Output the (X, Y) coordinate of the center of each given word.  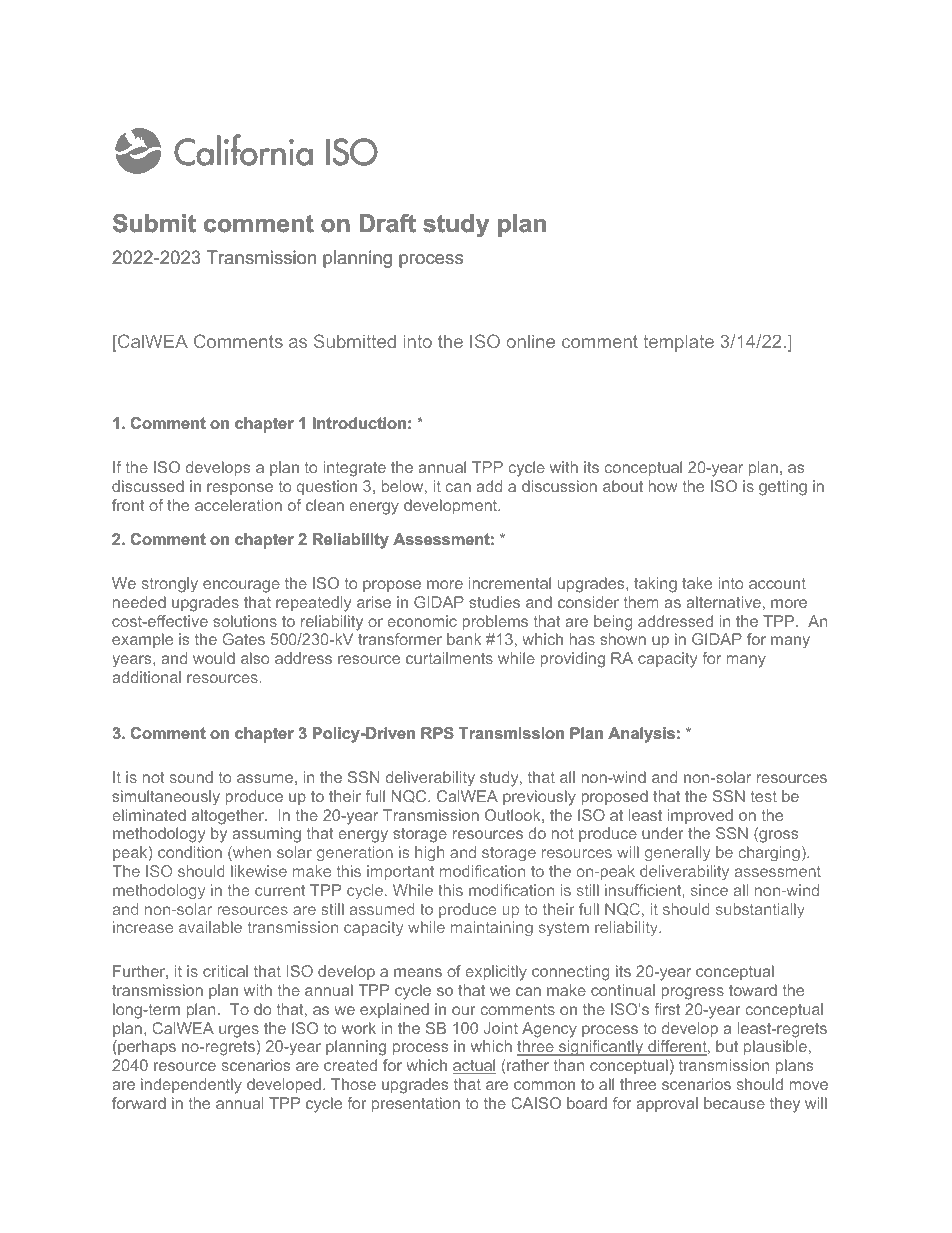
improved (700, 816)
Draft (387, 223)
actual (474, 1066)
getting (783, 488)
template (679, 343)
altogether (229, 817)
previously (539, 798)
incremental (510, 583)
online (531, 341)
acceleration (238, 505)
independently (191, 1086)
